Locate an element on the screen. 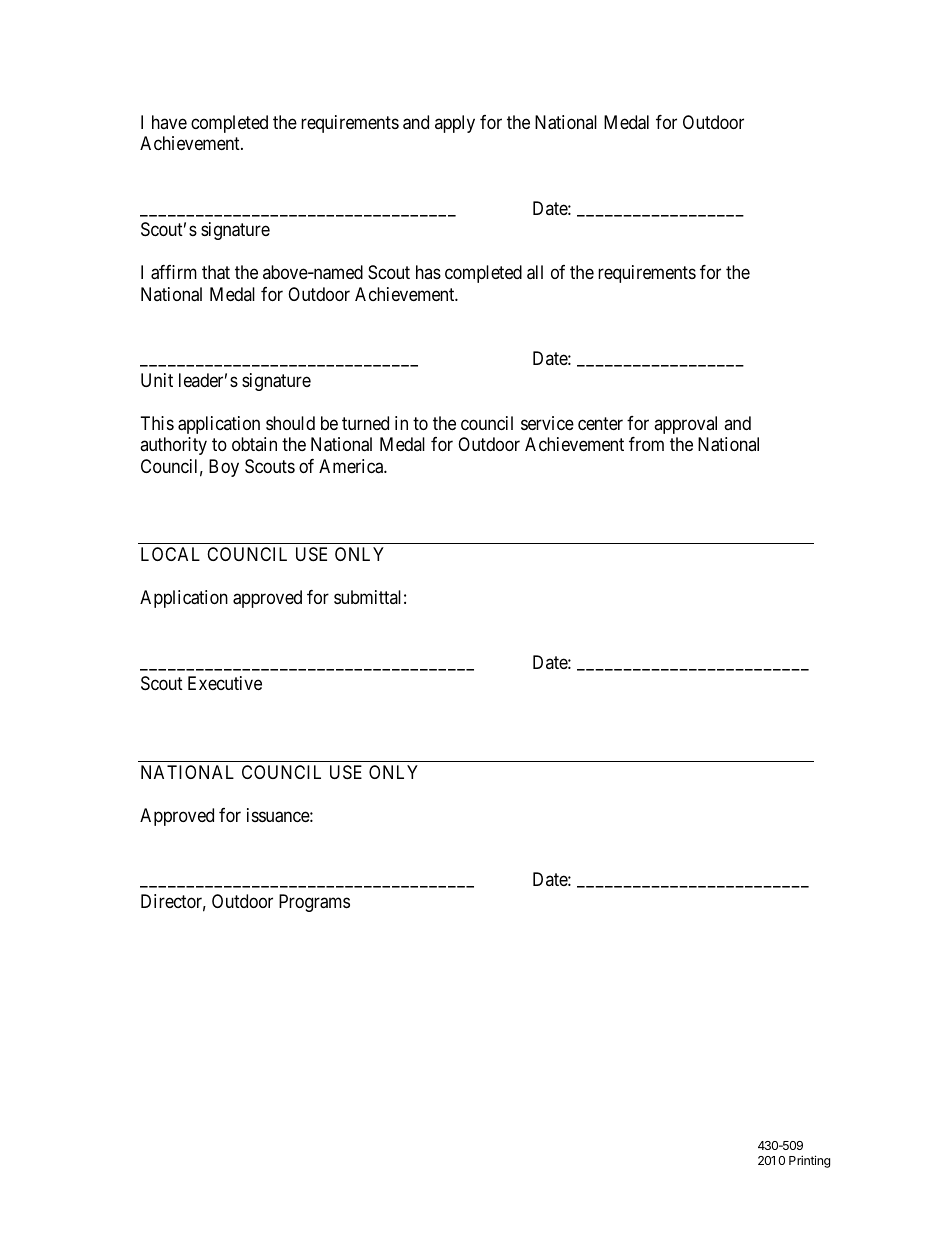 The width and height of the screenshot is (952, 1233). from is located at coordinates (646, 444).
